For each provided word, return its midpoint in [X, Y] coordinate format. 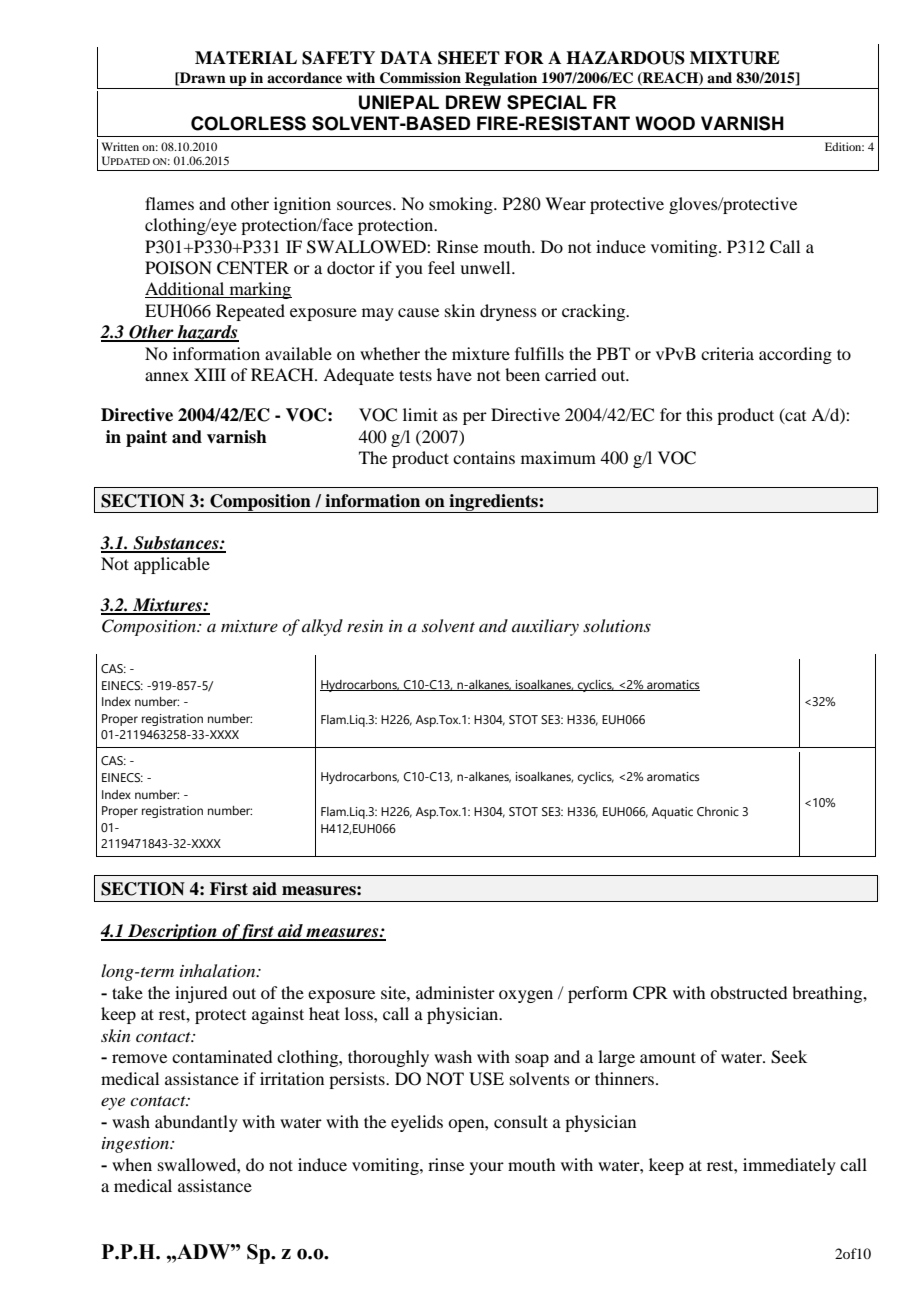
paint [146, 438]
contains [484, 457]
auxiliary [545, 627]
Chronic [718, 811]
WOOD [665, 123]
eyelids [417, 1123]
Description [172, 932]
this [699, 414]
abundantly [196, 1123]
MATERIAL [246, 57]
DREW [473, 102]
